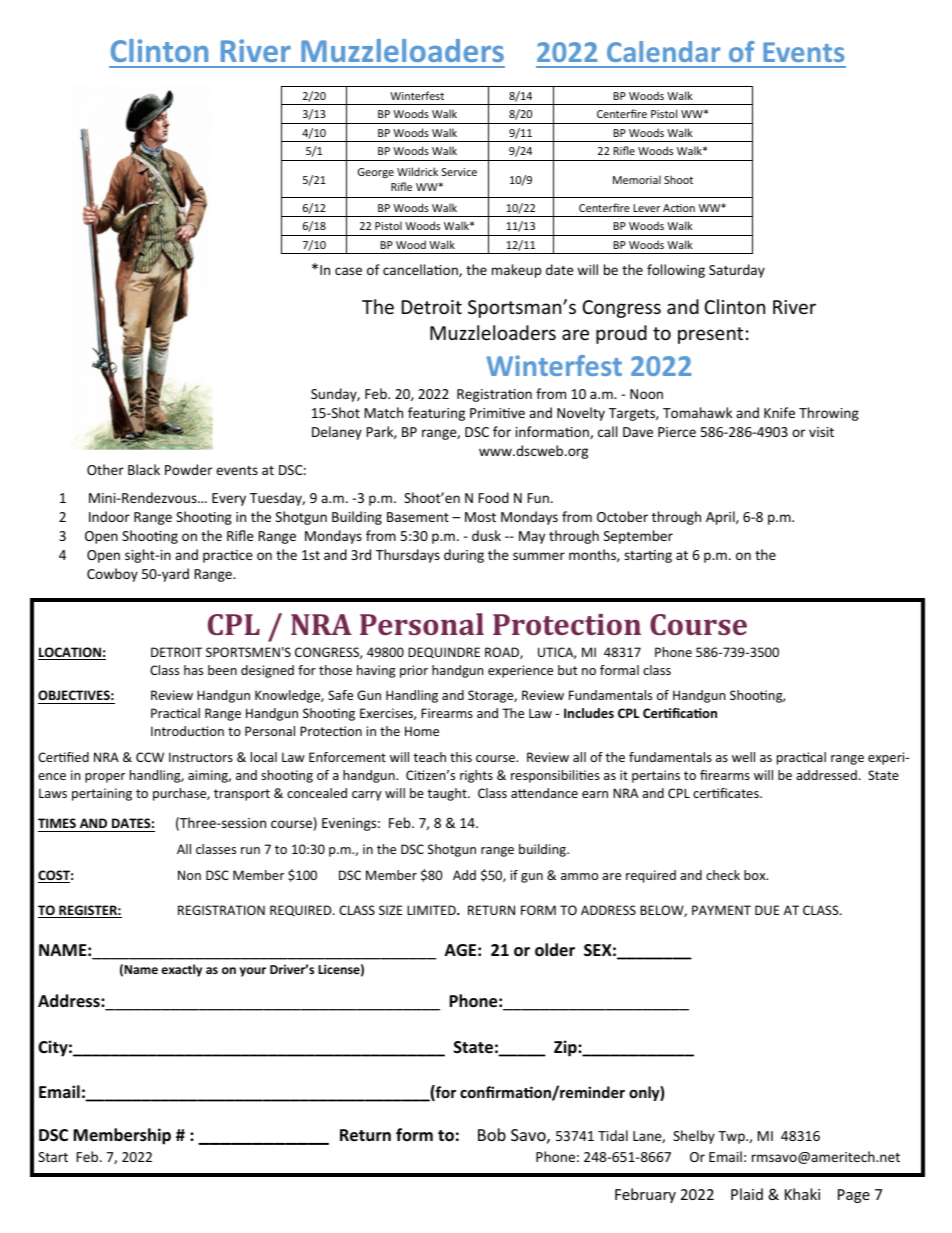 This screenshot has height=1233, width=952. Describe the element at coordinates (414, 671) in the screenshot. I see `prior` at that location.
